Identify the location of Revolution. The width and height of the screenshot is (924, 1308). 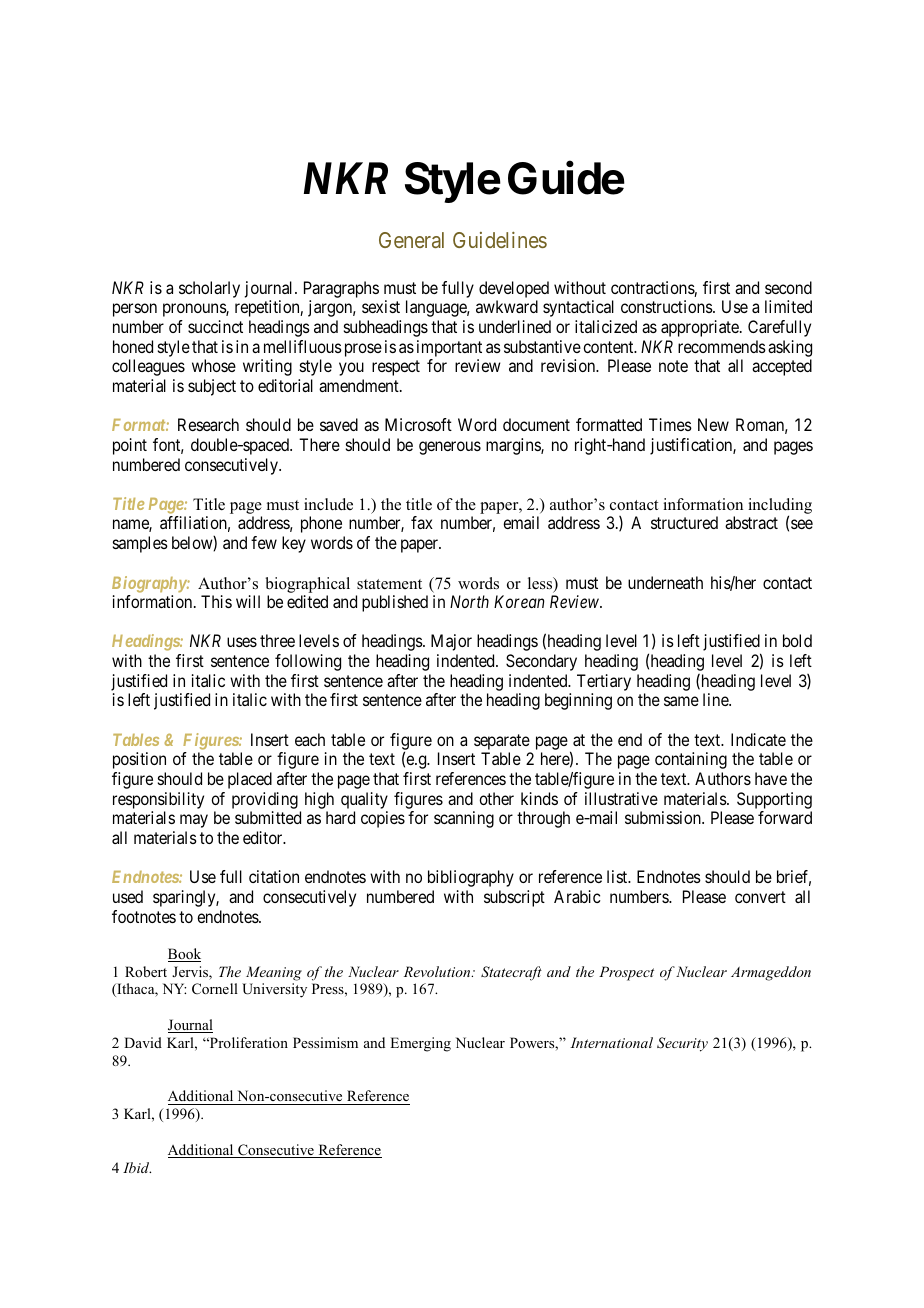
(438, 971).
